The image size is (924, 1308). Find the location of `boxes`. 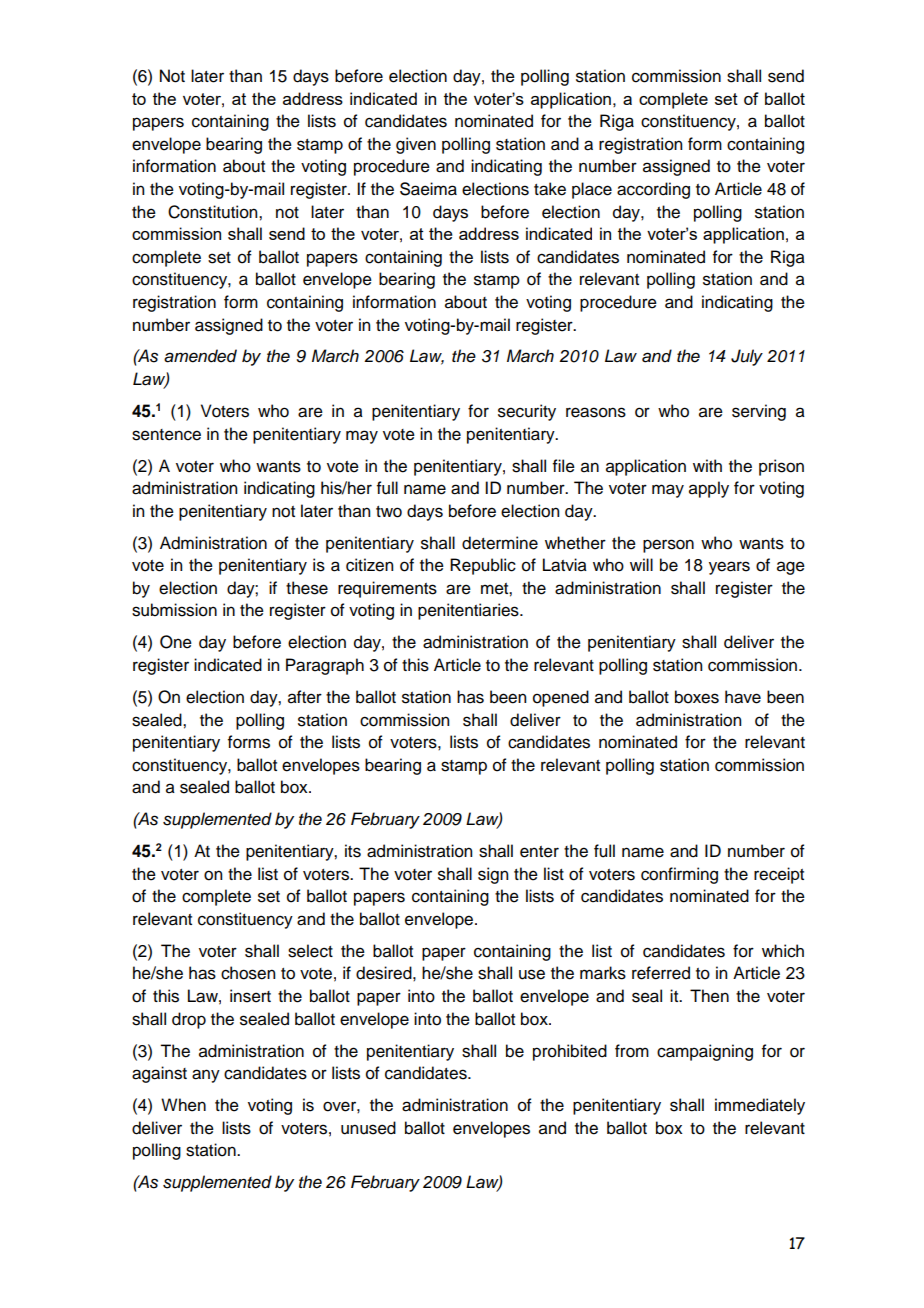

boxes is located at coordinates (697, 697).
